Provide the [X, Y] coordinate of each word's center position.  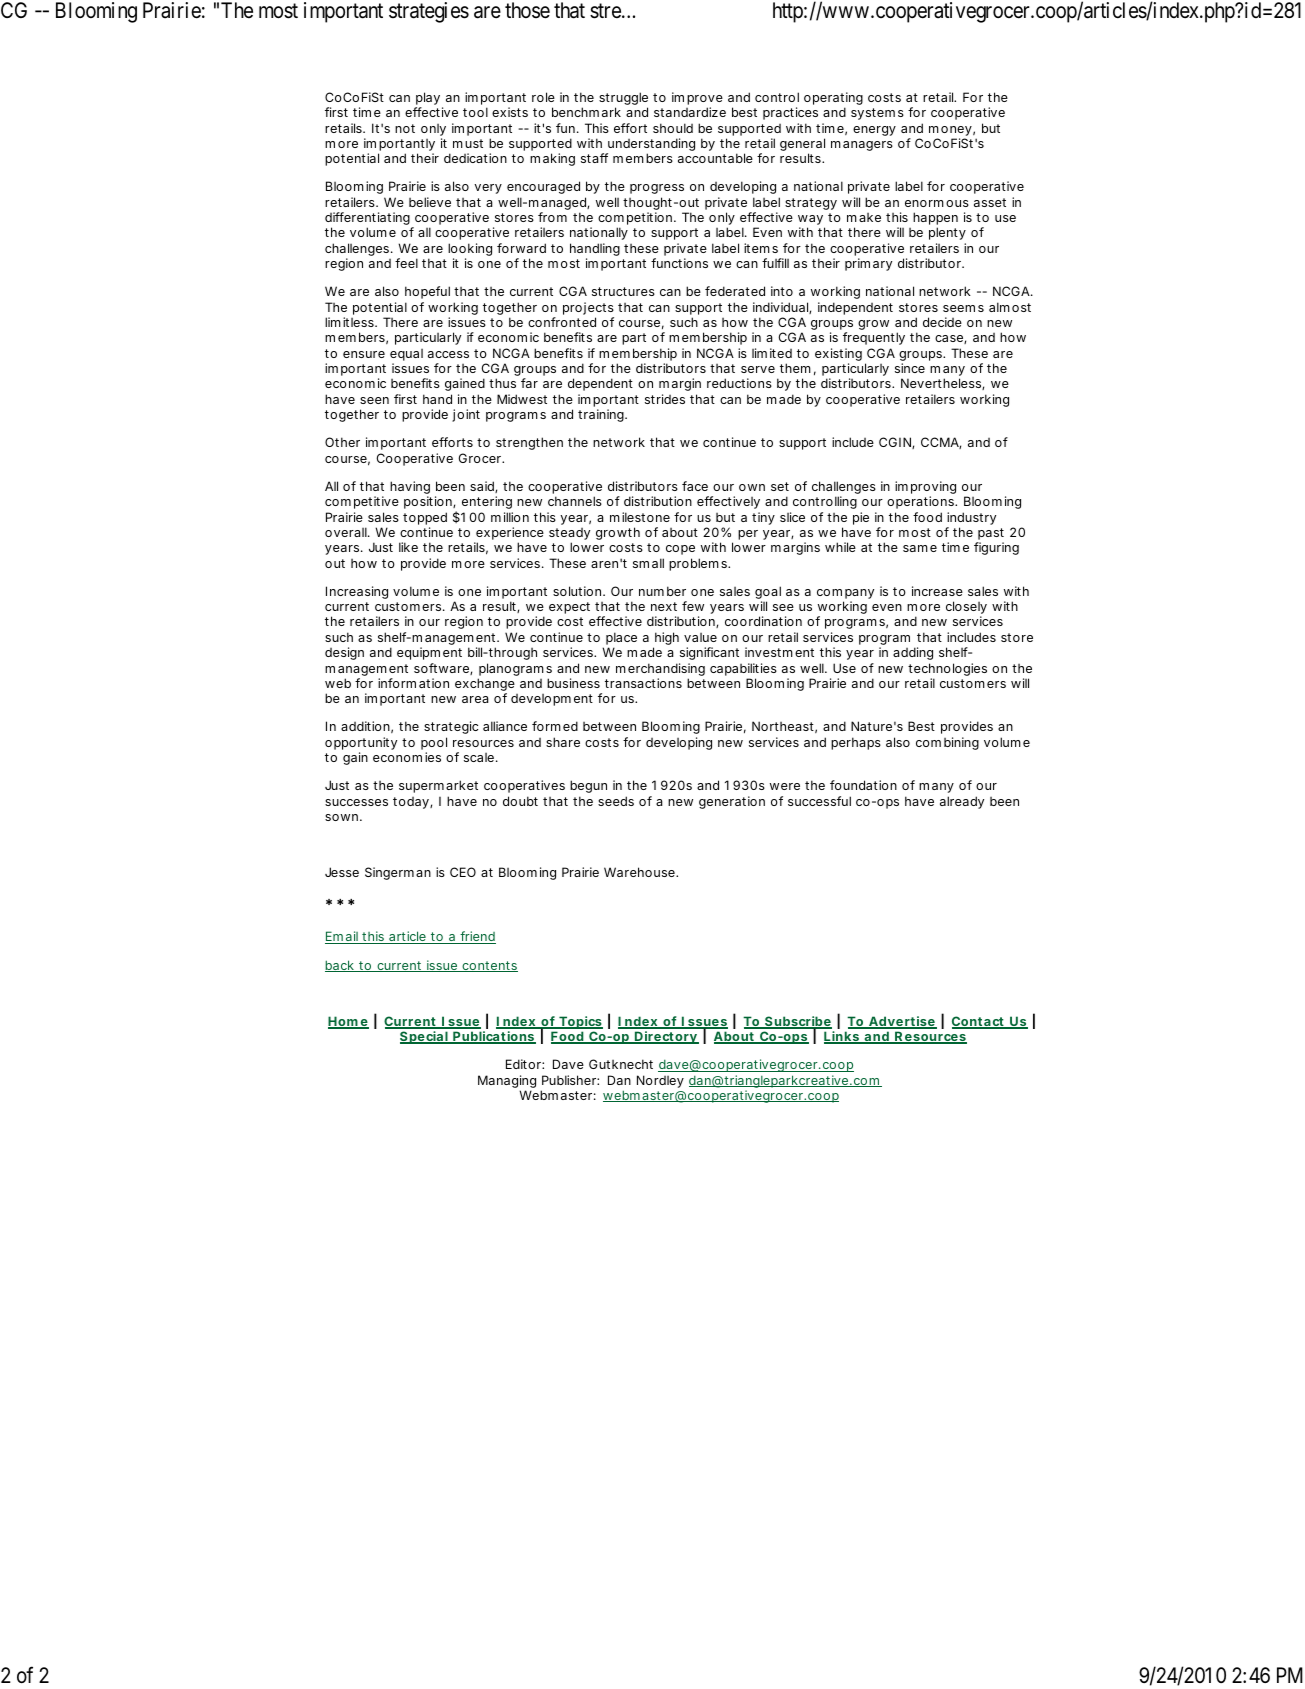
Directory [666, 1037]
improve [697, 100]
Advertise [901, 1022]
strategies [429, 12]
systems [877, 114]
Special [424, 1037]
